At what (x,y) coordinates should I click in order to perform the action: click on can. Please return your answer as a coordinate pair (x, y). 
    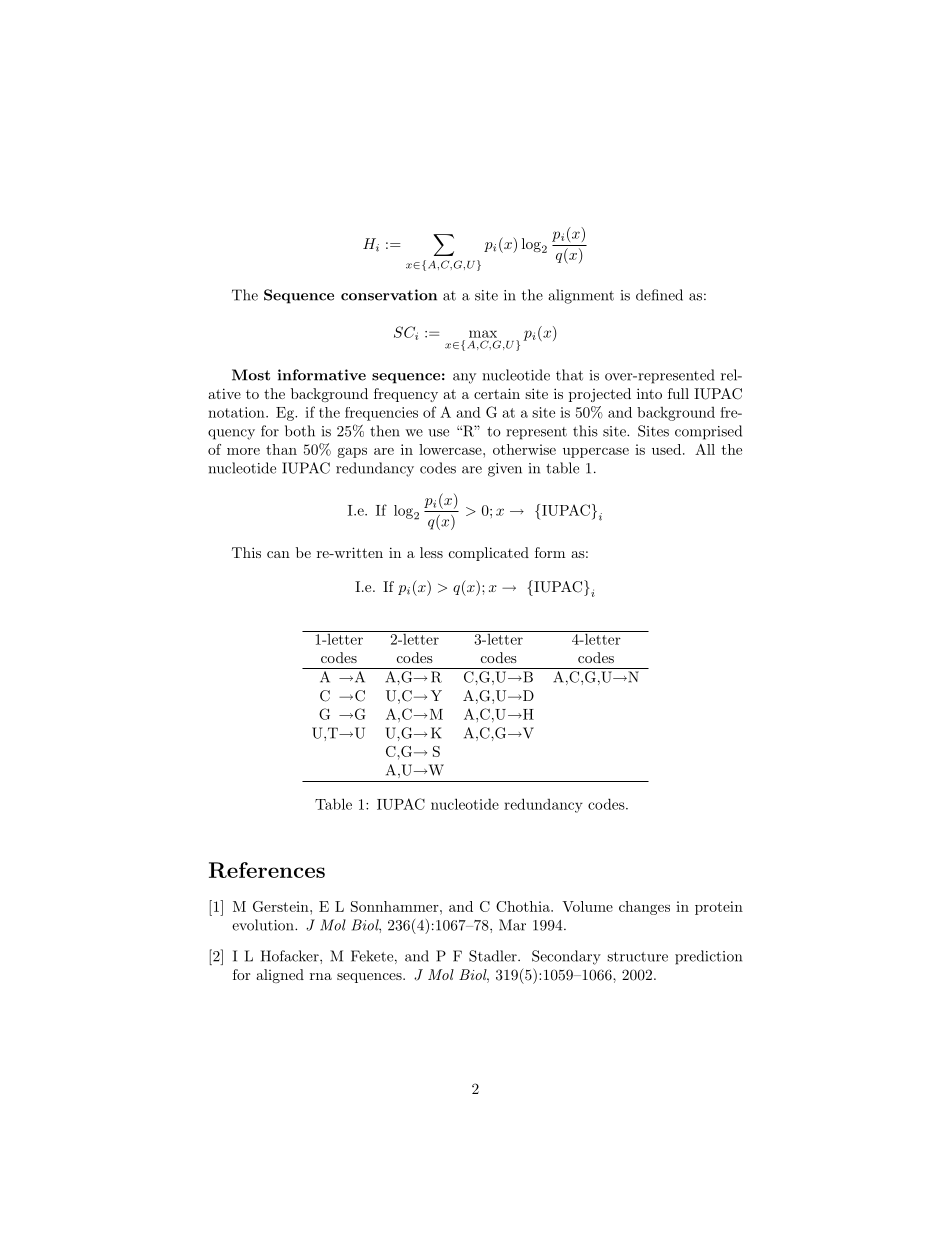
    Looking at the image, I should click on (278, 554).
